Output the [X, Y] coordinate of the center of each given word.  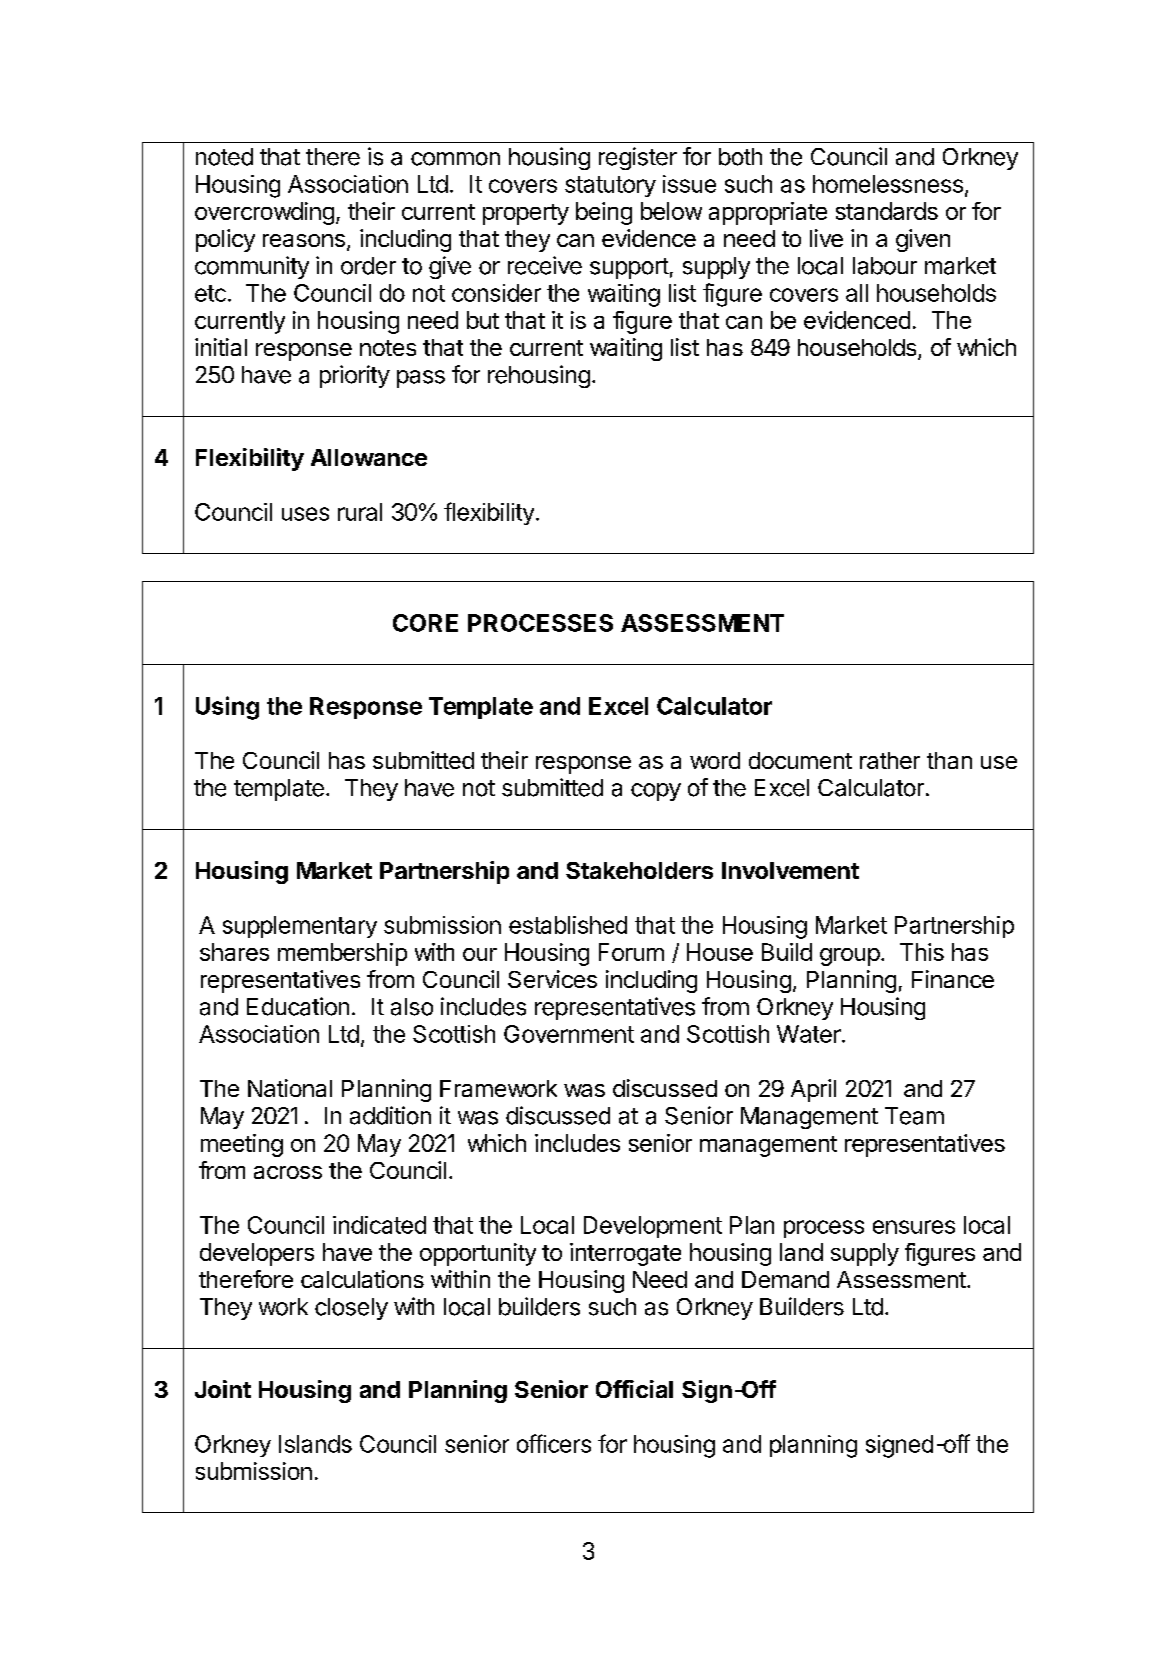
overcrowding [264, 213]
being [604, 213]
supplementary [300, 927]
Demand [785, 1279]
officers [554, 1443]
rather [890, 760]
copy [656, 792]
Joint [223, 1389]
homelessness [888, 184]
